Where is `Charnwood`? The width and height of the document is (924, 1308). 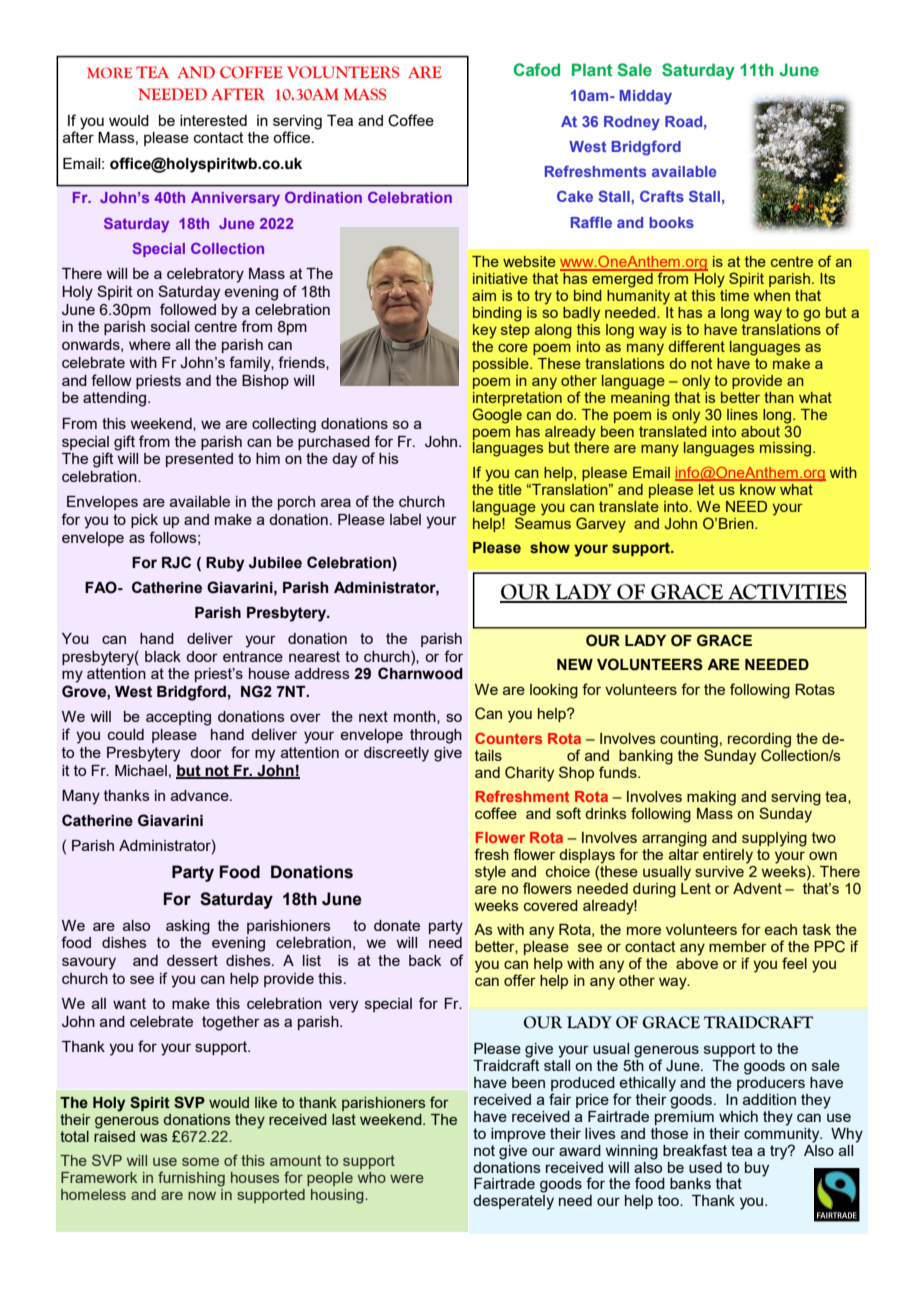 Charnwood is located at coordinates (420, 672).
